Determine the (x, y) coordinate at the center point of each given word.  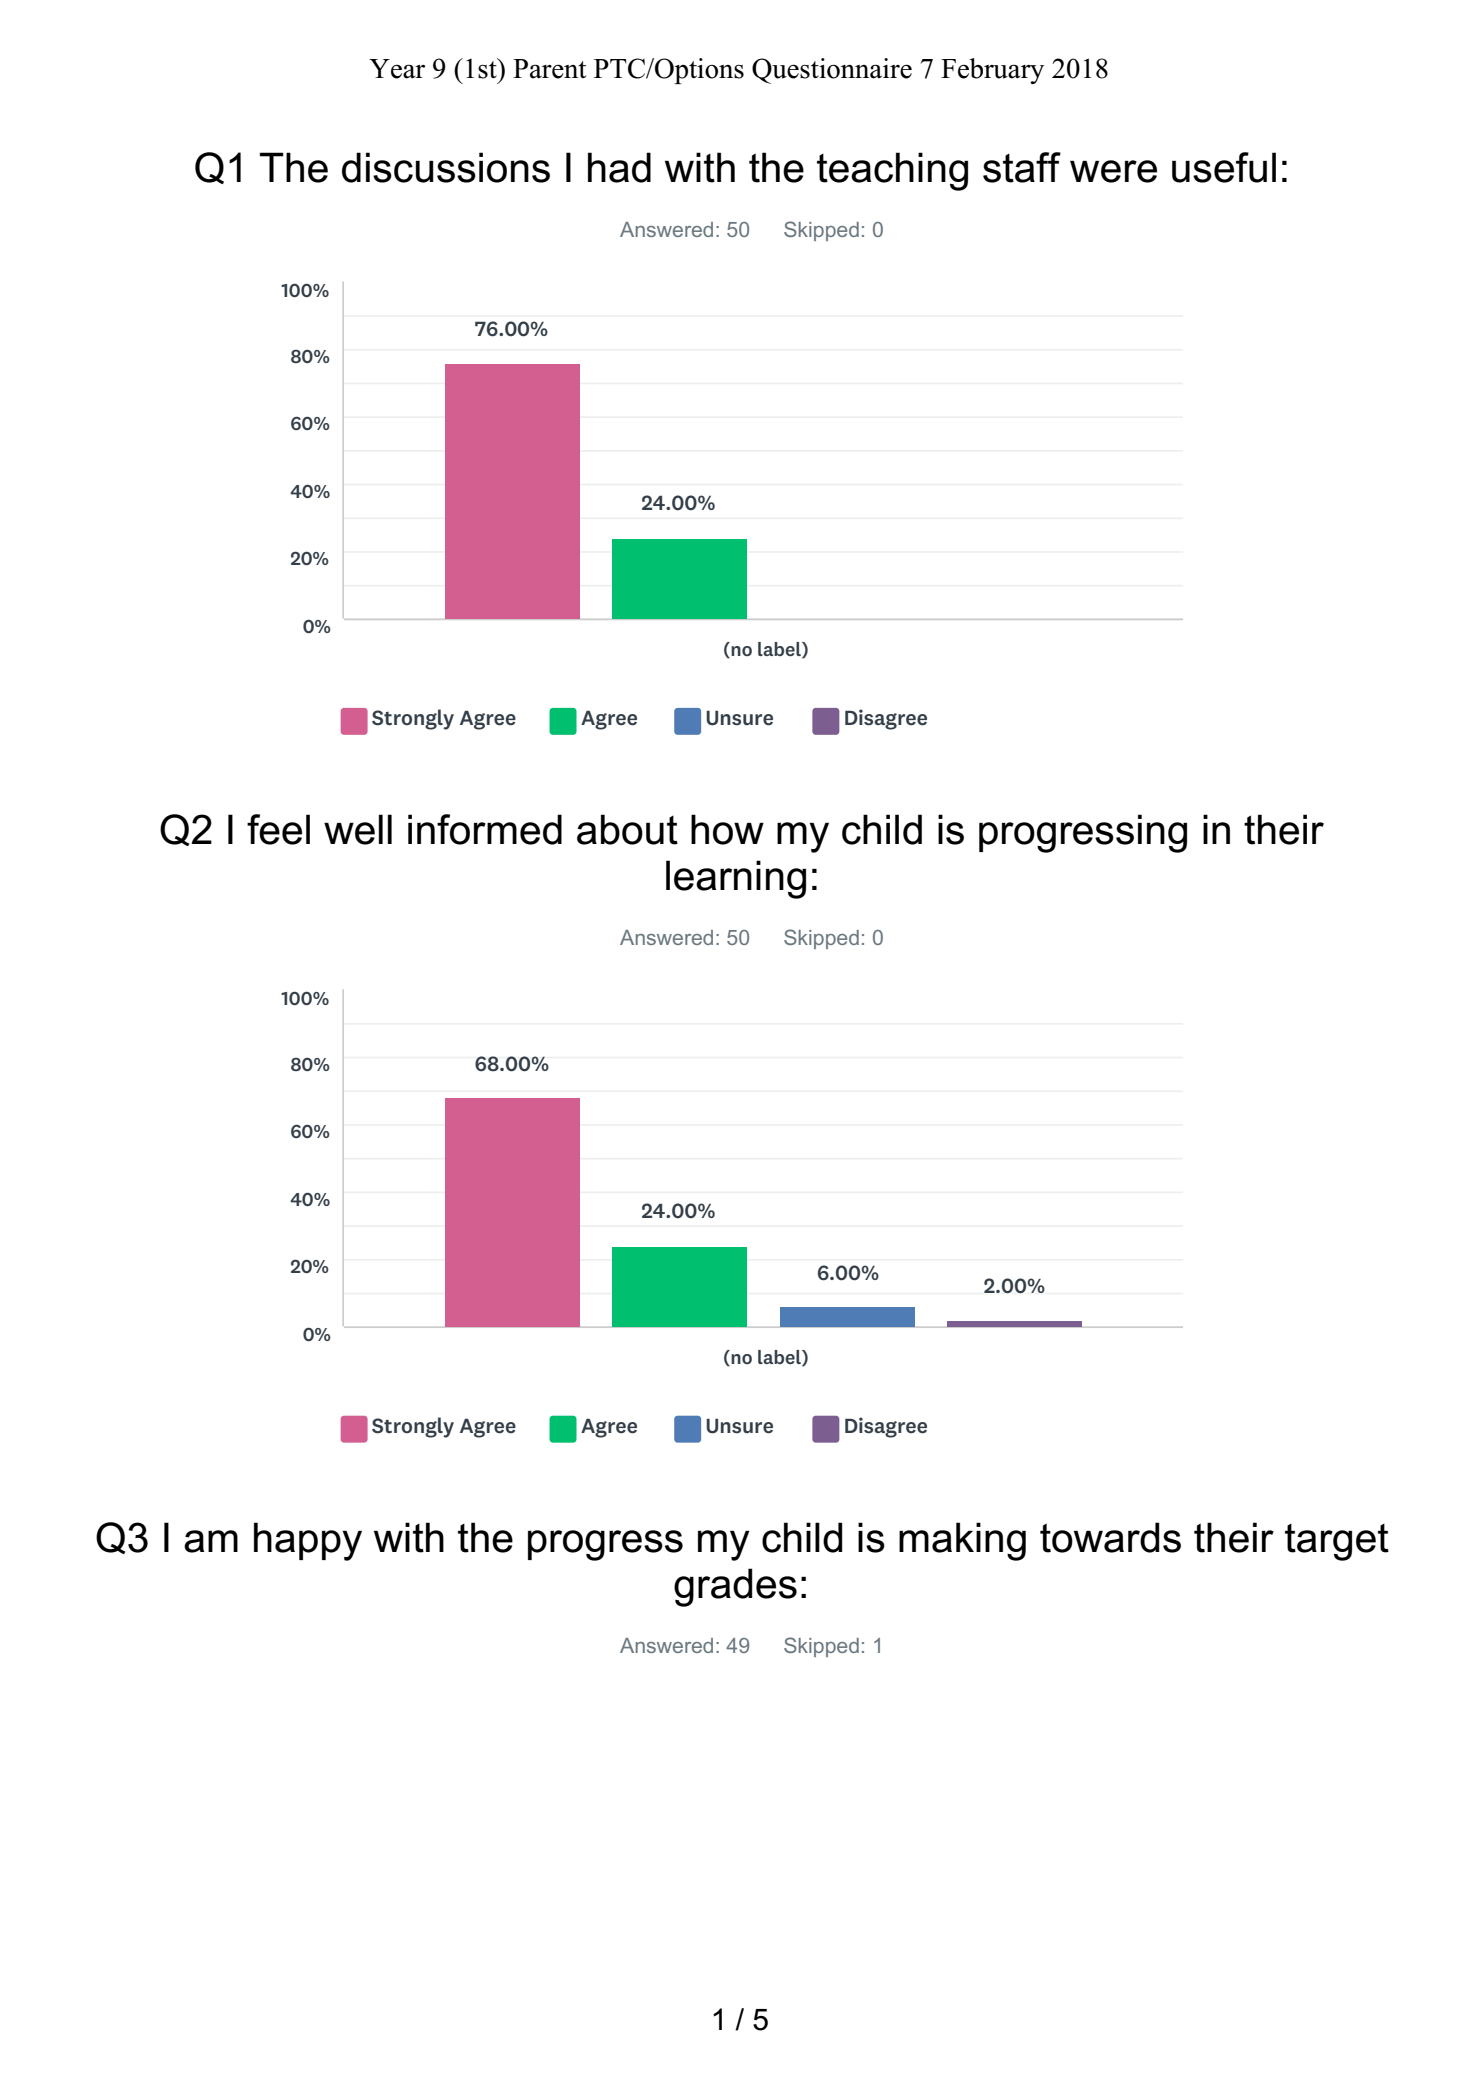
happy (308, 1541)
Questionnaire (832, 71)
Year (397, 69)
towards (1110, 1537)
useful (1224, 167)
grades (735, 1587)
